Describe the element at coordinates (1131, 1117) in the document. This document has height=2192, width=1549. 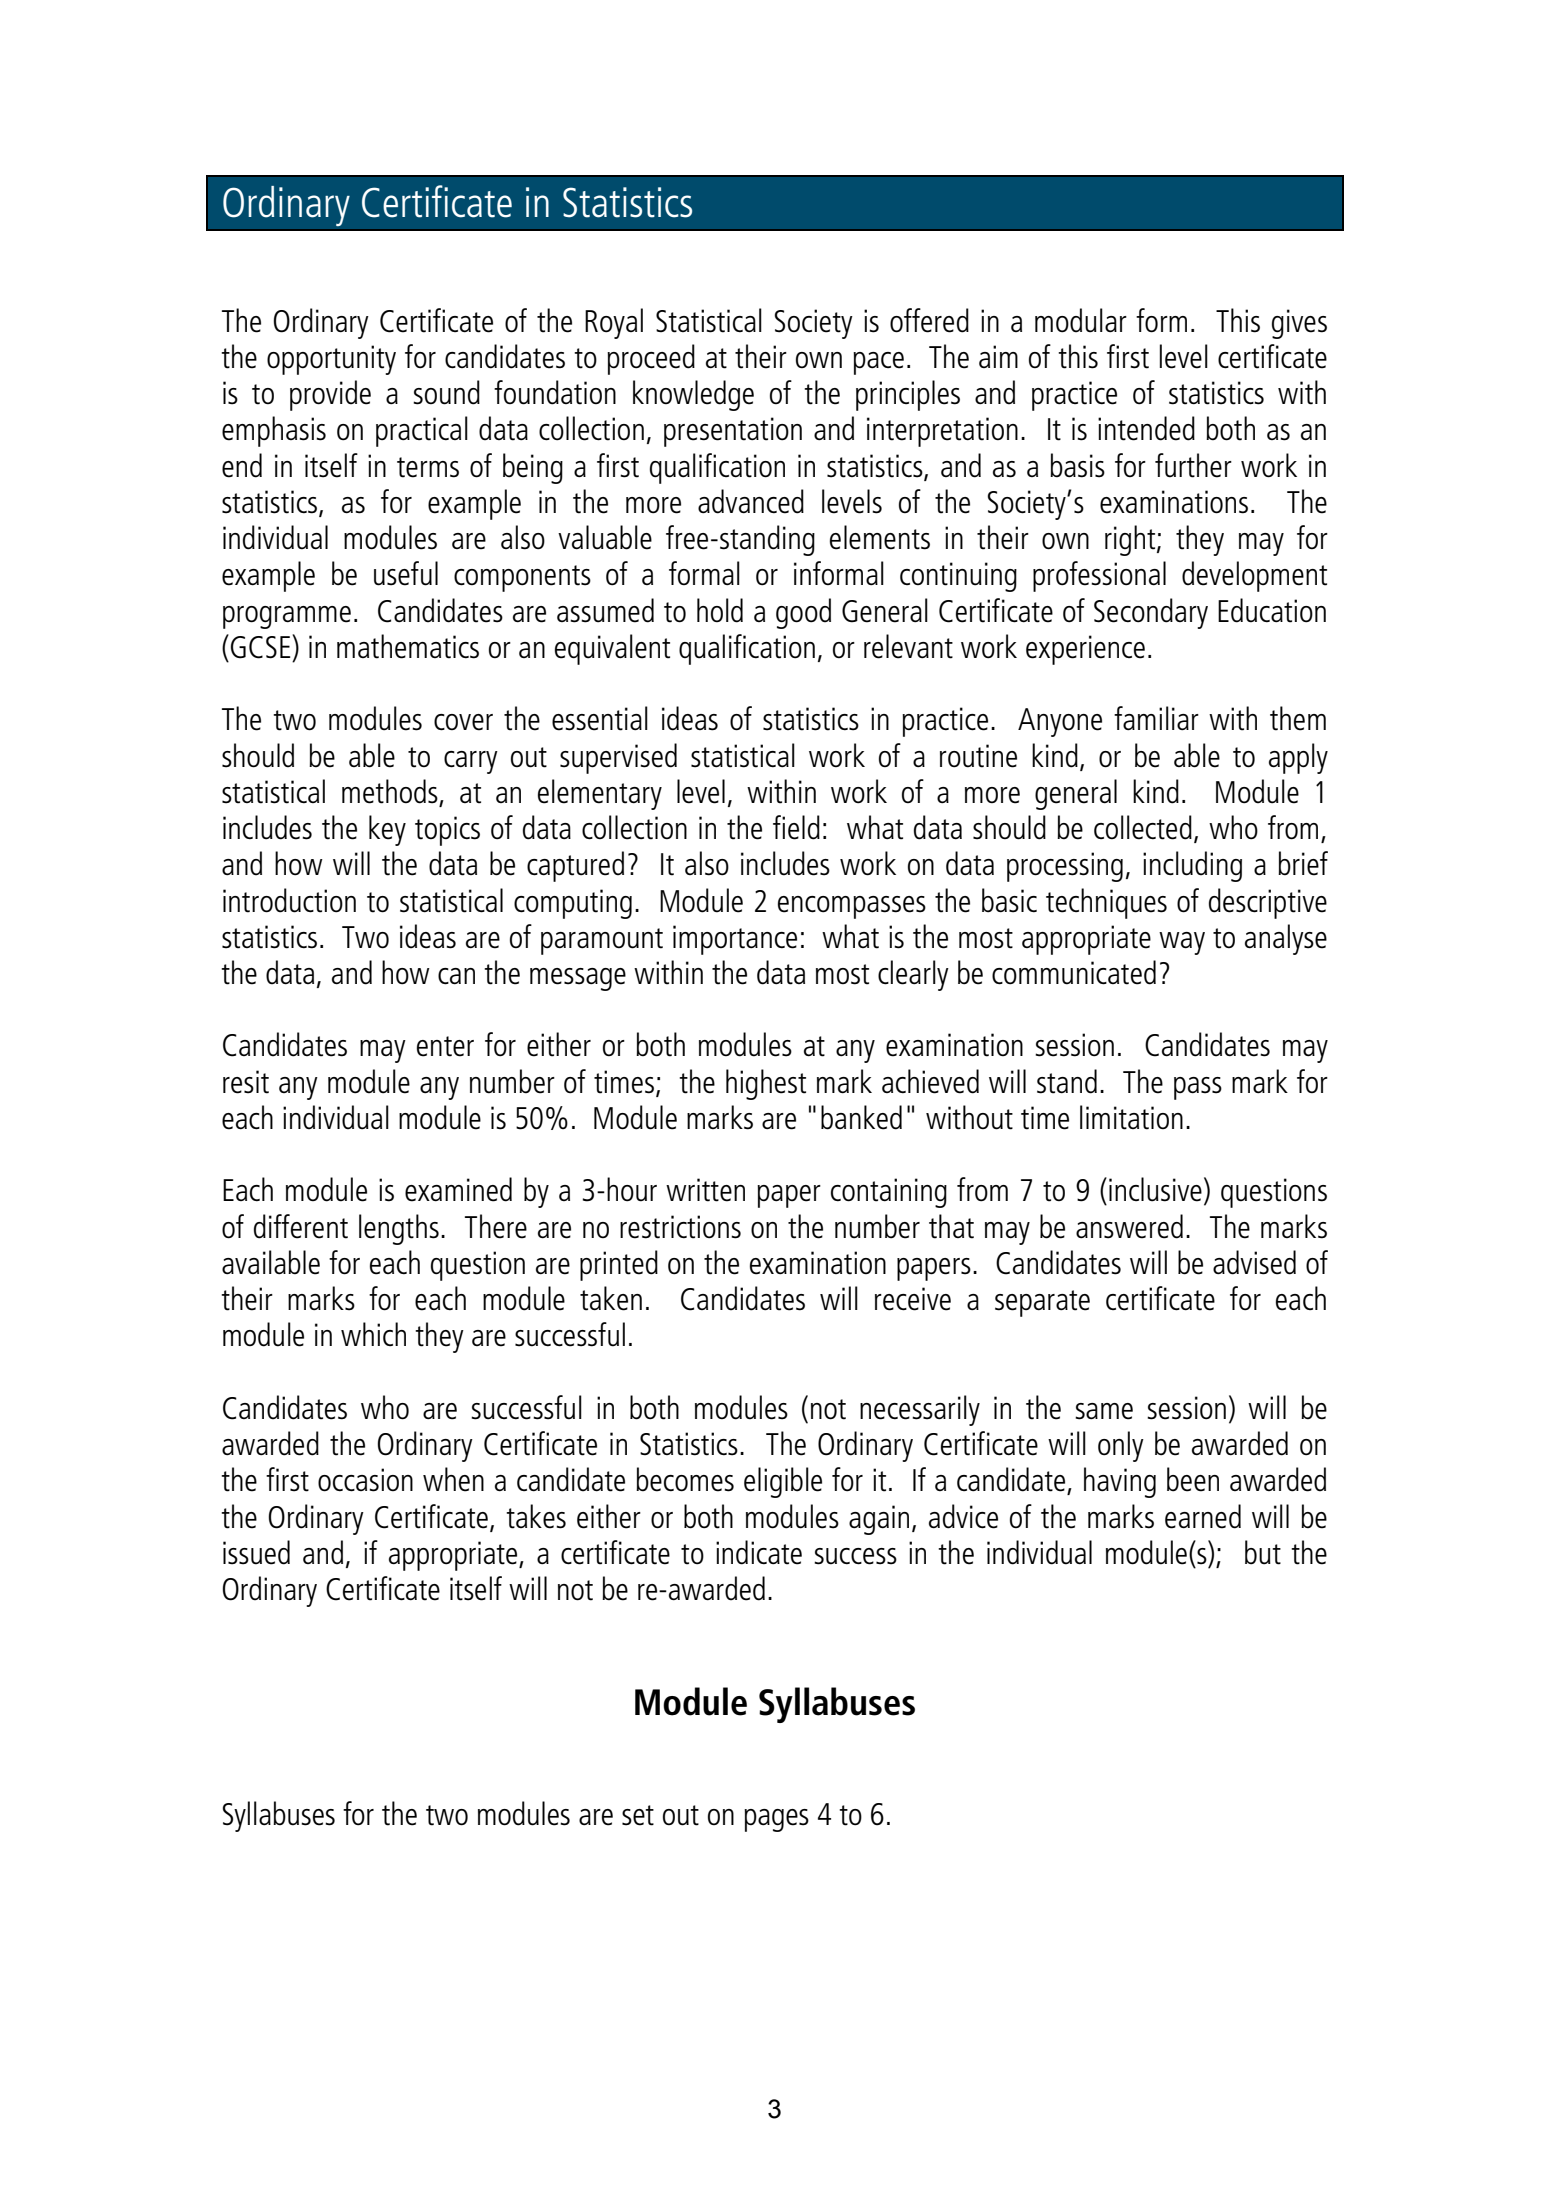
I see `limitation` at that location.
